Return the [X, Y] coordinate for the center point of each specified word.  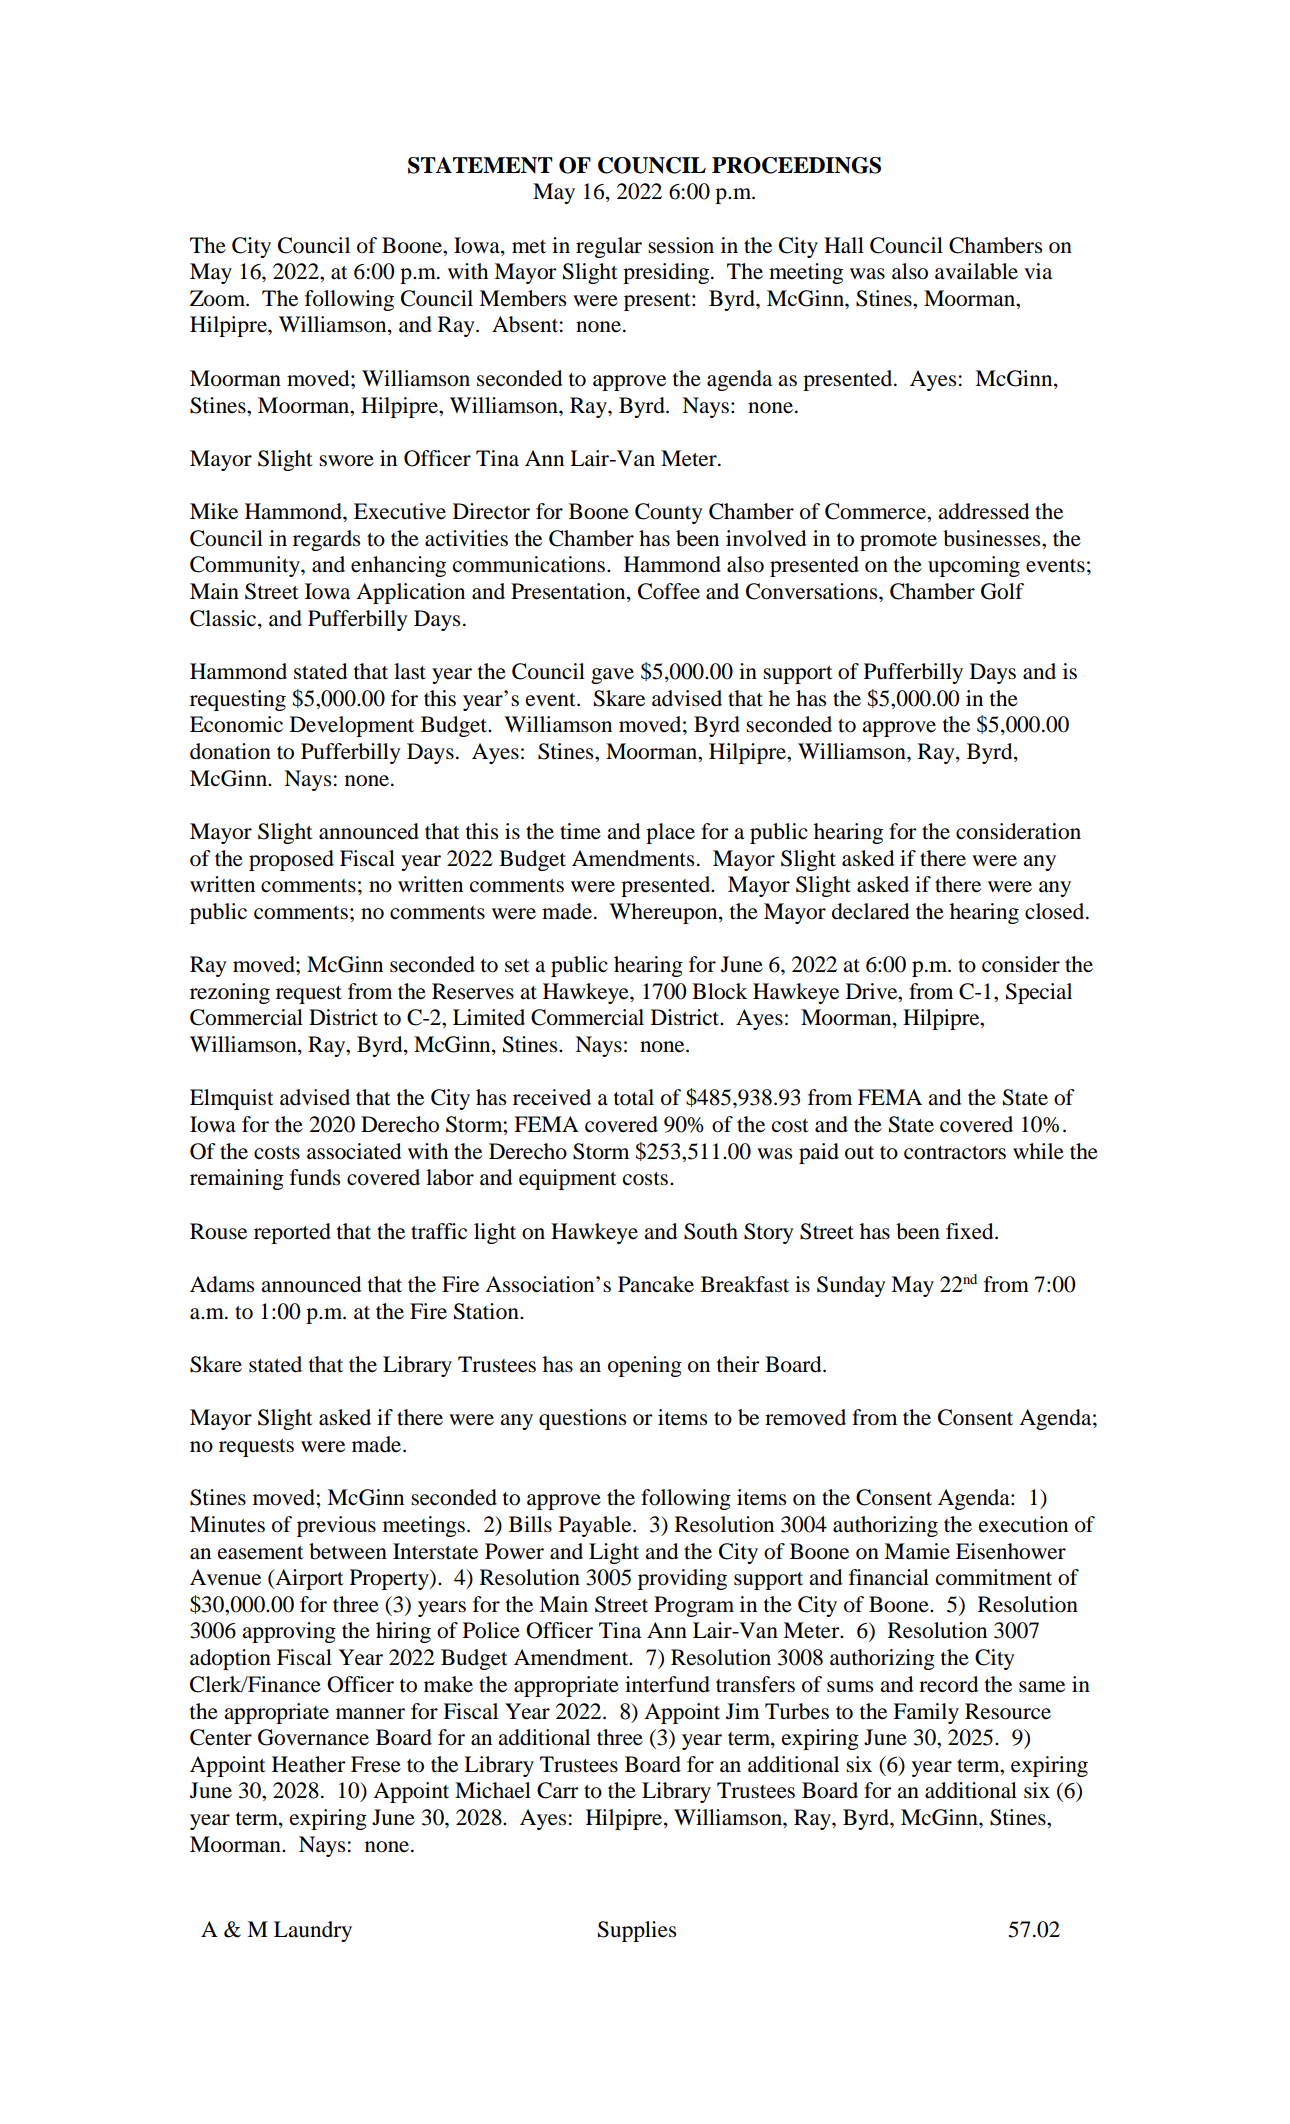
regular [609, 247]
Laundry [313, 1931]
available [976, 271]
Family [926, 1713]
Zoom [219, 298]
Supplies [637, 1931]
